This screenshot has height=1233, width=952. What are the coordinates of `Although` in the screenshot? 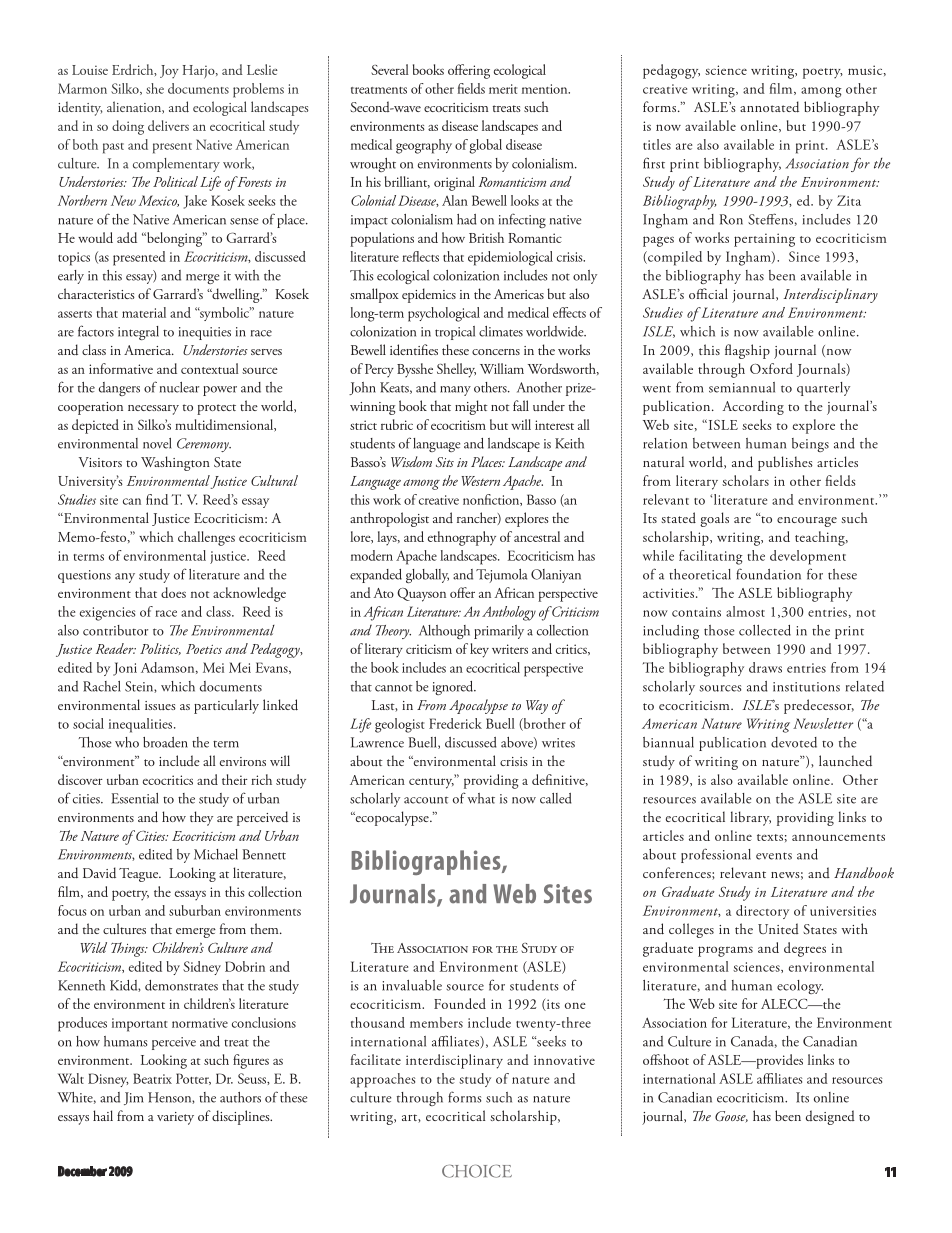 It's located at (444, 632).
